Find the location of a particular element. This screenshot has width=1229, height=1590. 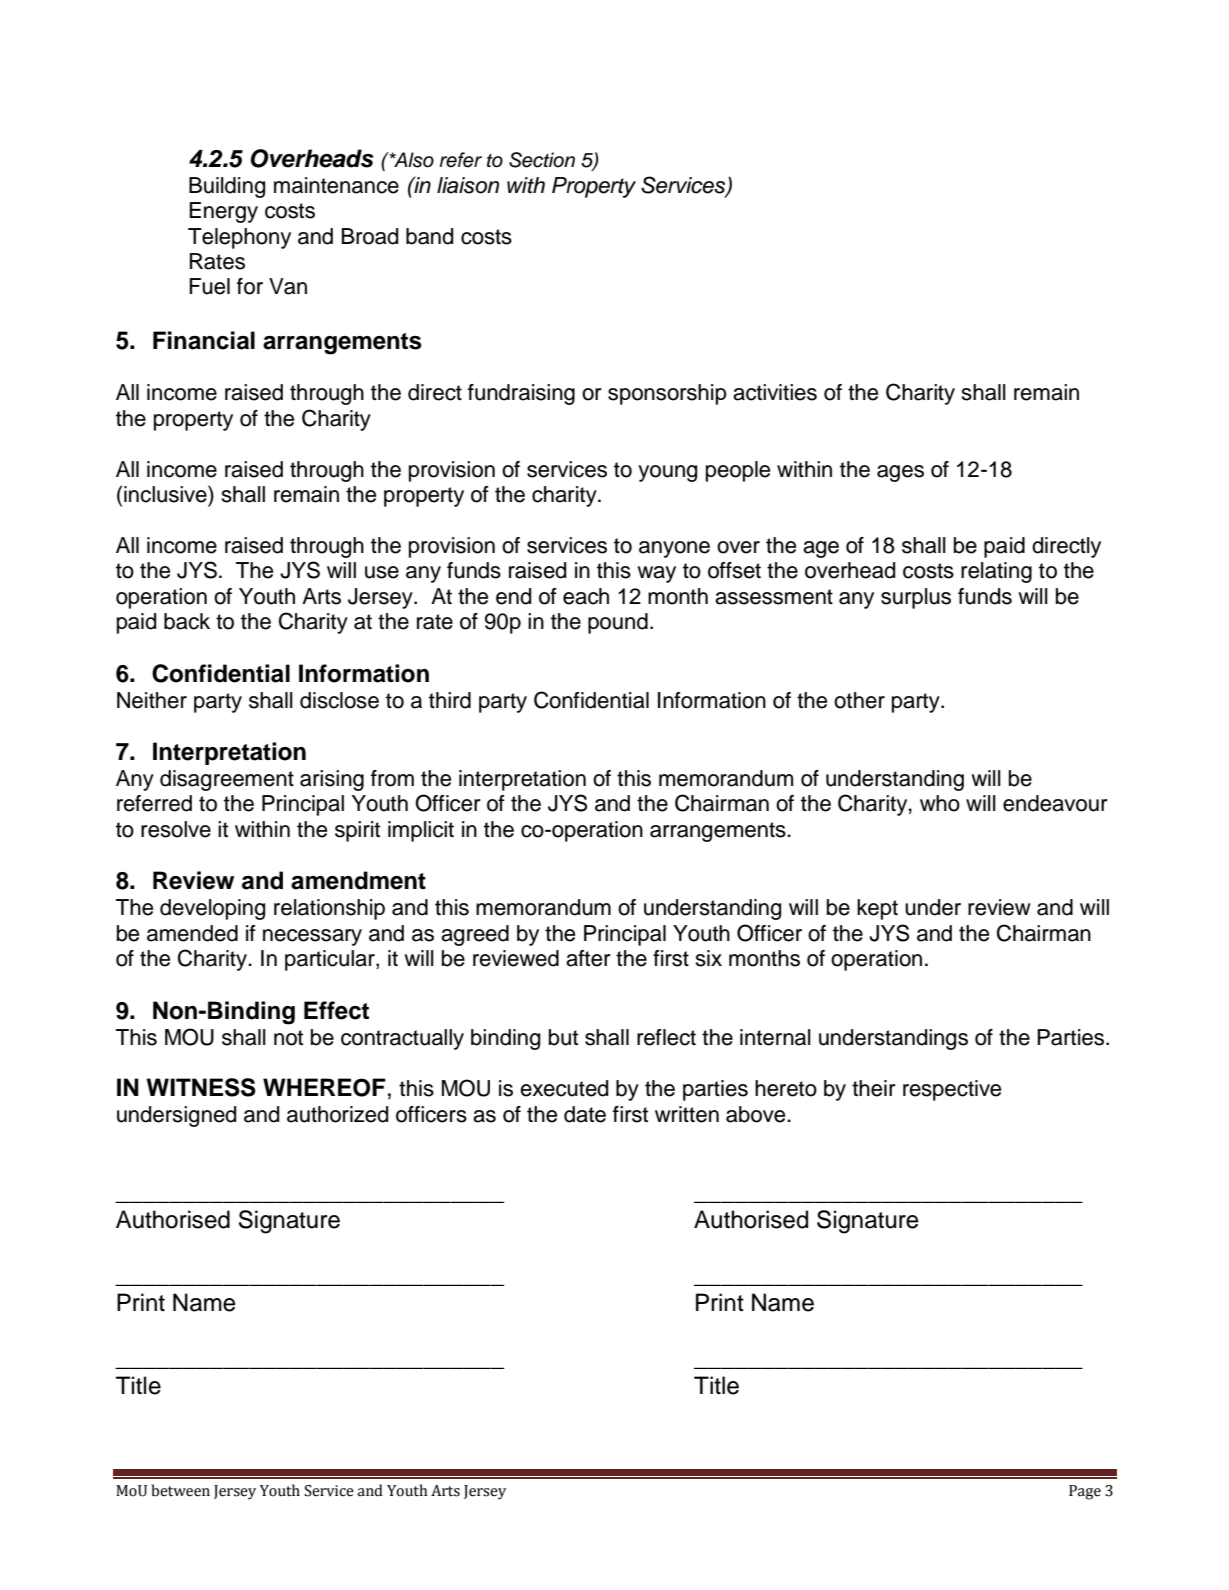

between is located at coordinates (180, 1490).
